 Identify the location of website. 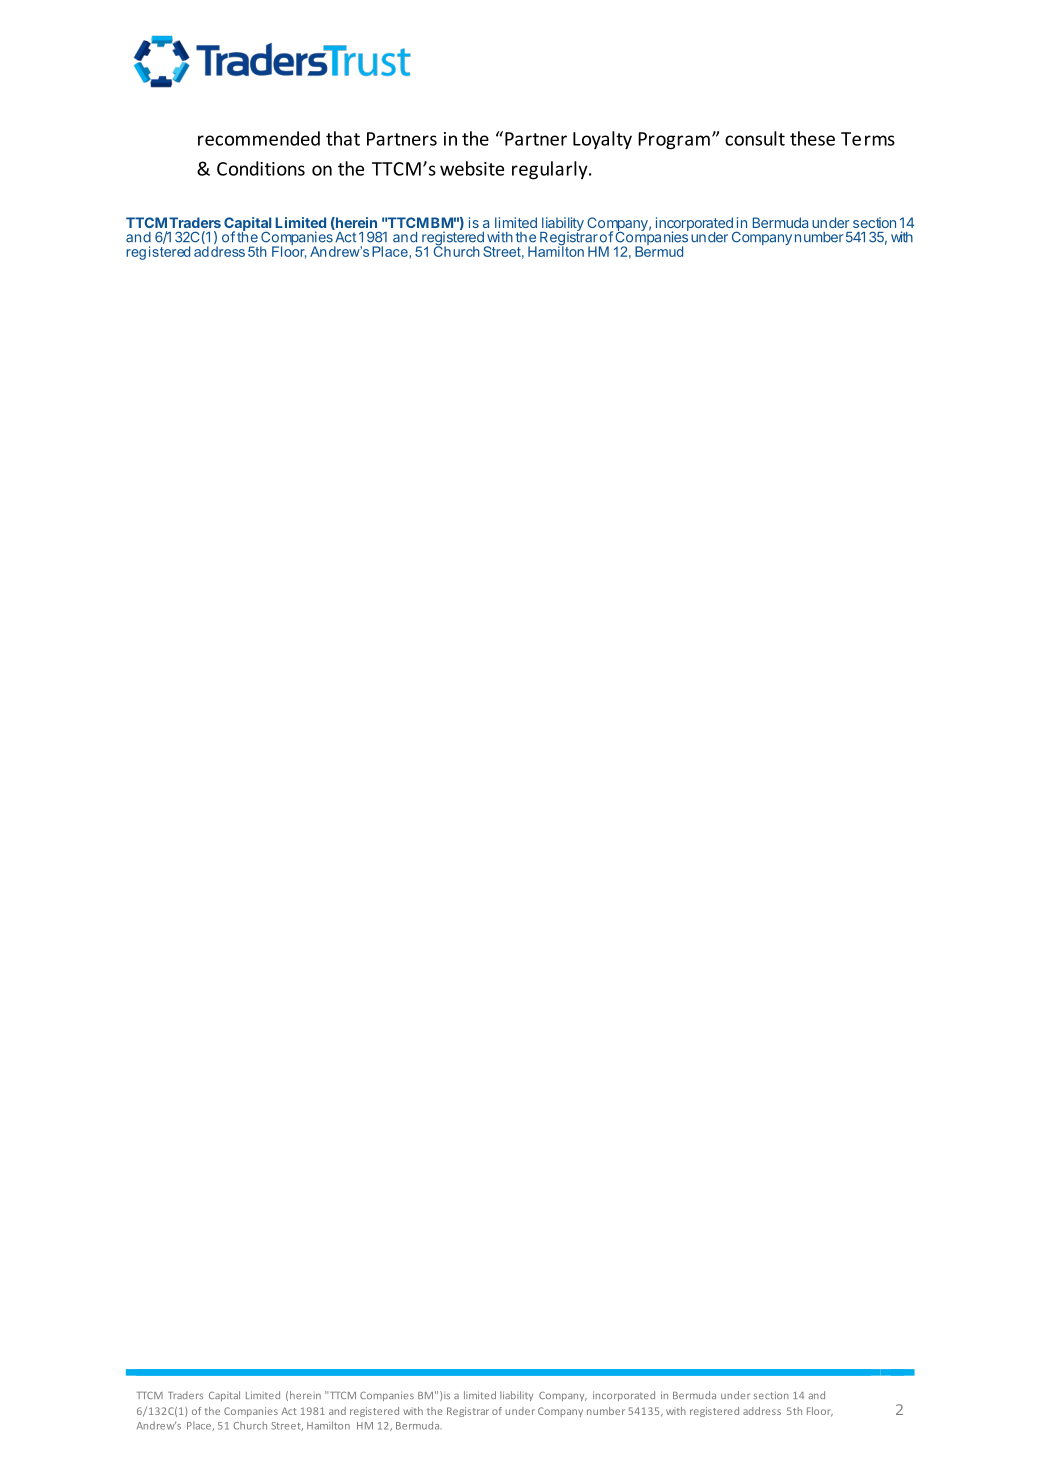
(472, 168).
